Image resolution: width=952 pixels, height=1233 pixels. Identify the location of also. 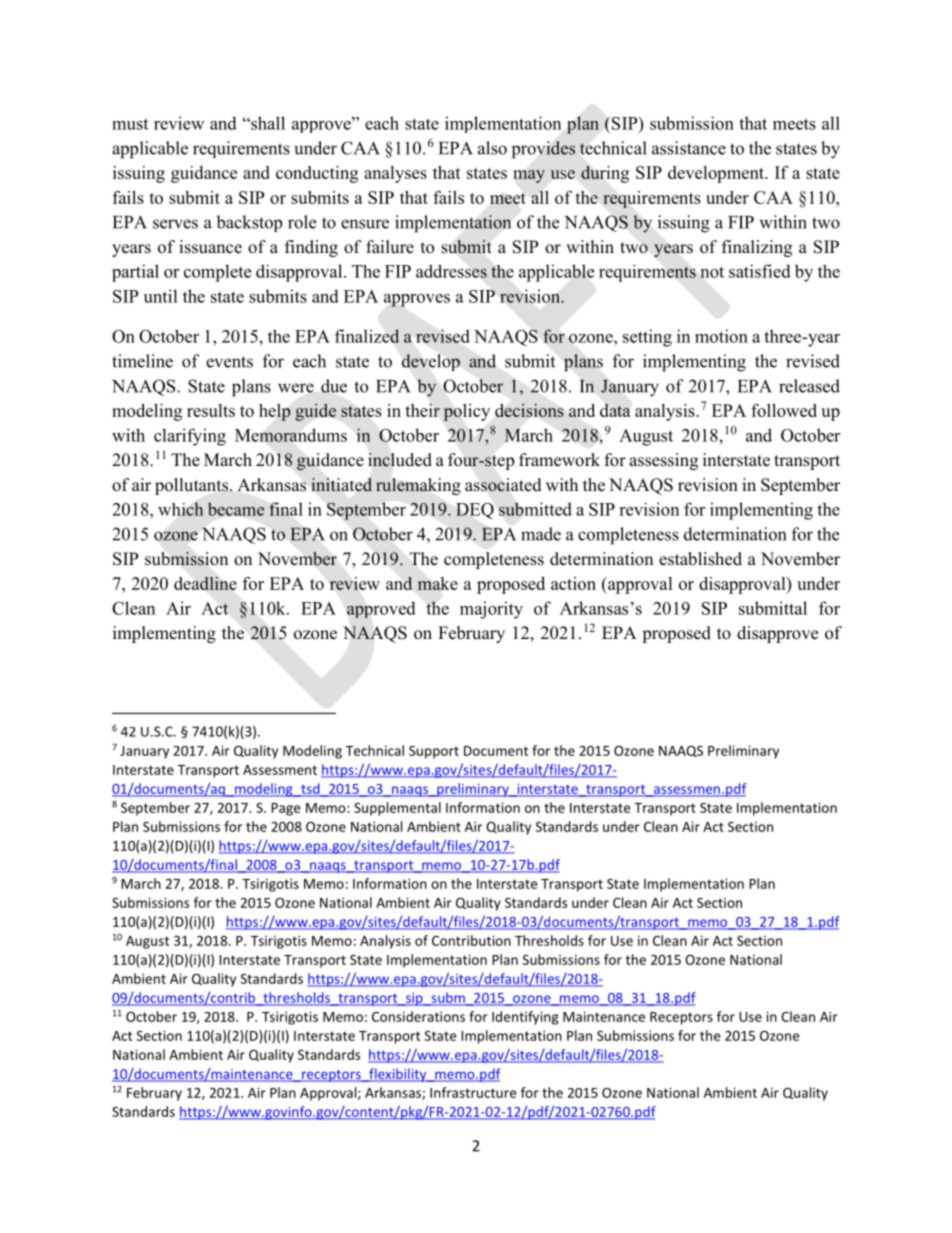
(492, 148).
